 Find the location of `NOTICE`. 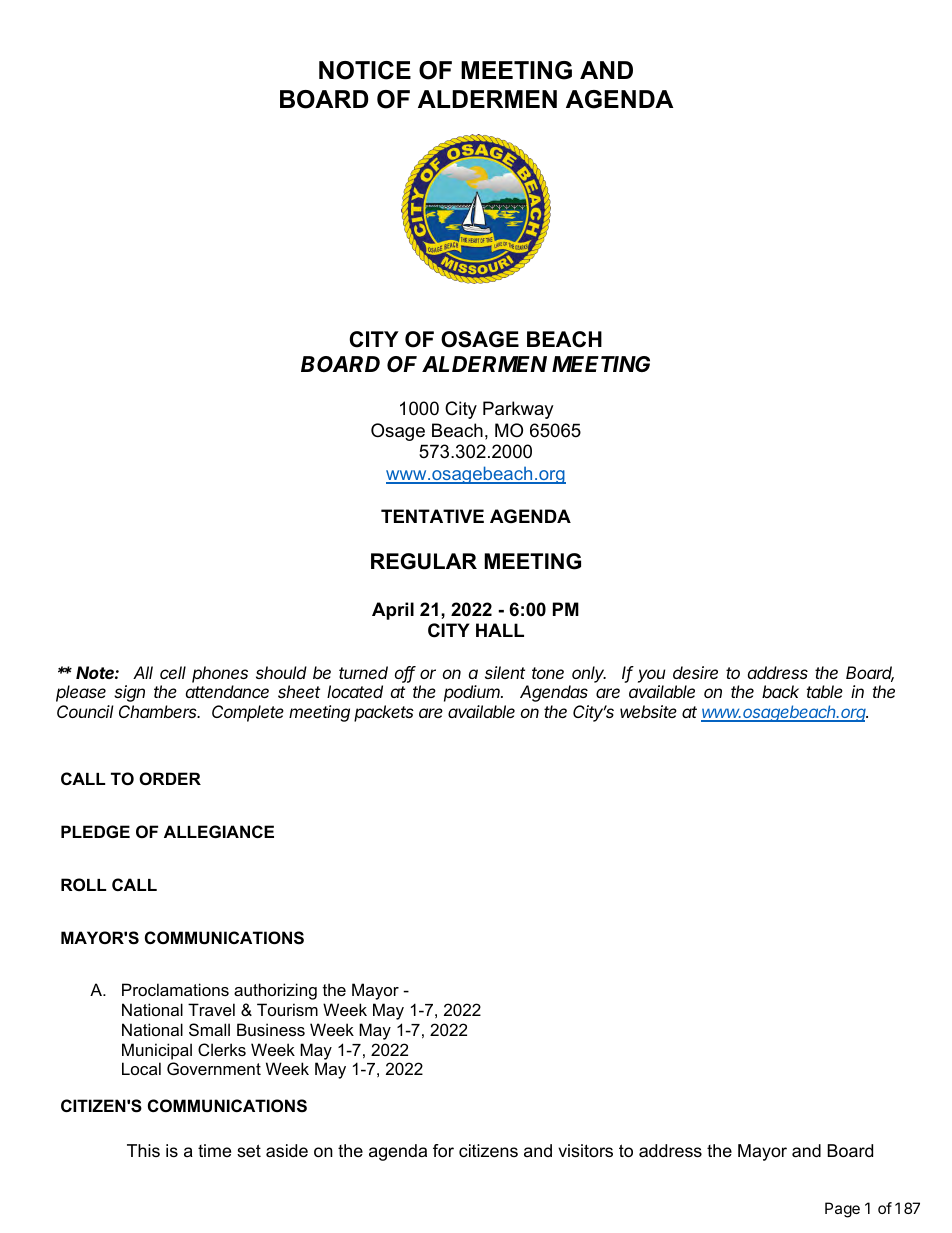

NOTICE is located at coordinates (365, 70).
